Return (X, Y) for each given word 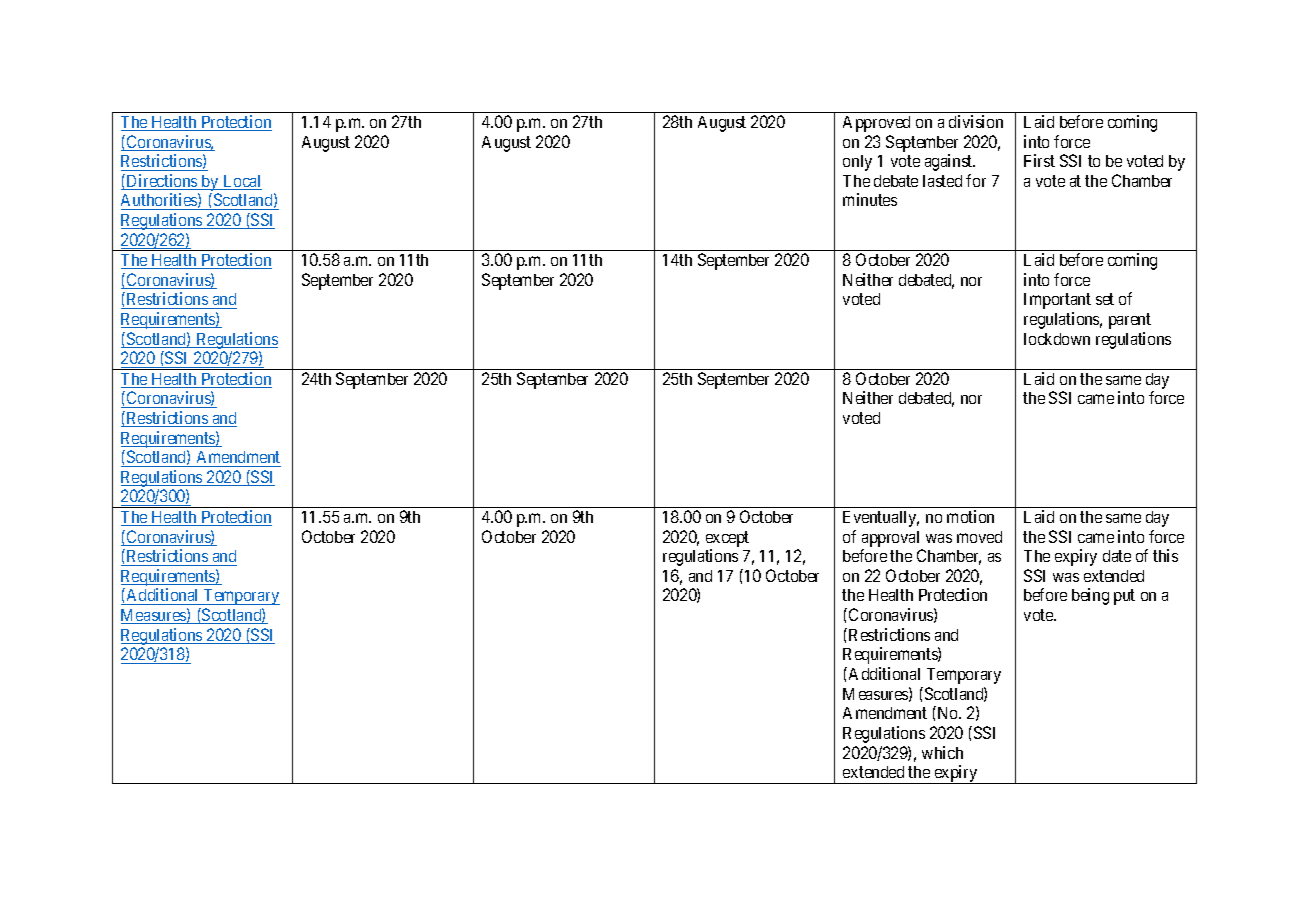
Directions (161, 182)
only (857, 163)
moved (979, 537)
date (1117, 556)
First (1039, 160)
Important (1057, 301)
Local (241, 182)
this (1165, 555)
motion (970, 516)
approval (890, 539)
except (727, 539)
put (1124, 597)
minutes (870, 199)
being (1090, 596)
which (942, 752)
